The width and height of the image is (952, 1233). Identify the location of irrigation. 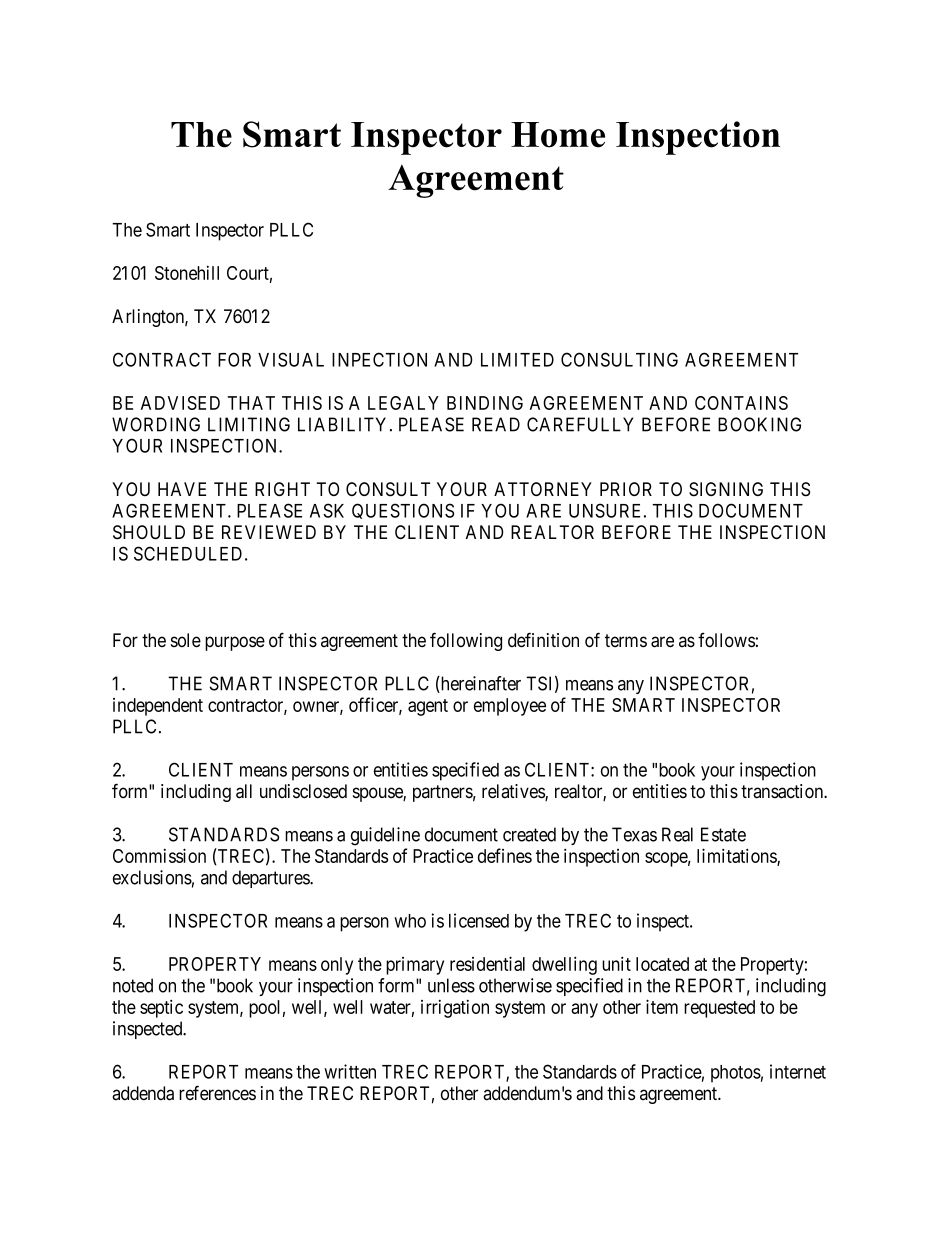
(455, 1009).
